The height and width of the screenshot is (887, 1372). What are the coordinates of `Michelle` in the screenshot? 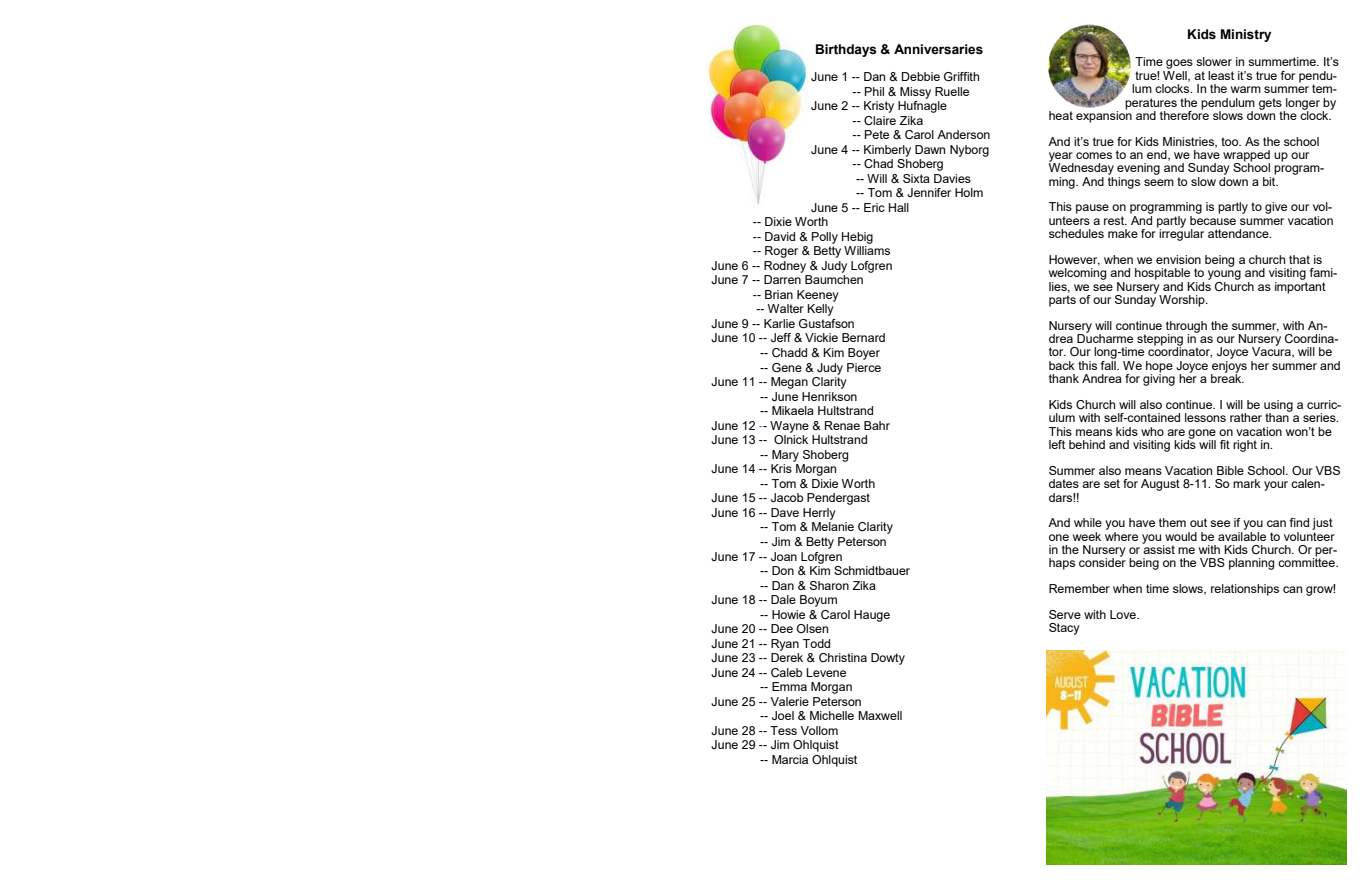 It's located at (832, 715).
